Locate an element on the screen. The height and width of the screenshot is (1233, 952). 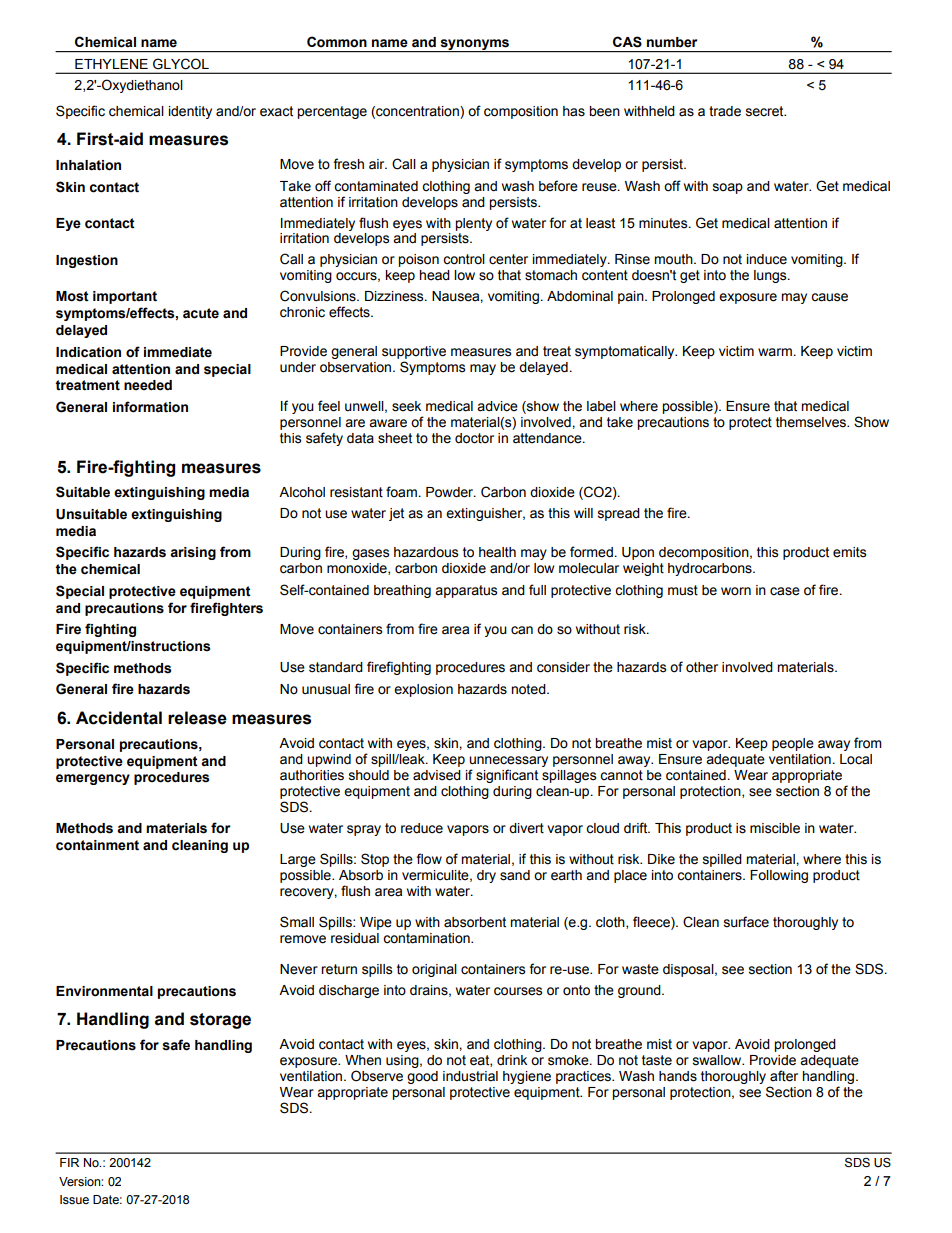
synonyms is located at coordinates (475, 45).
